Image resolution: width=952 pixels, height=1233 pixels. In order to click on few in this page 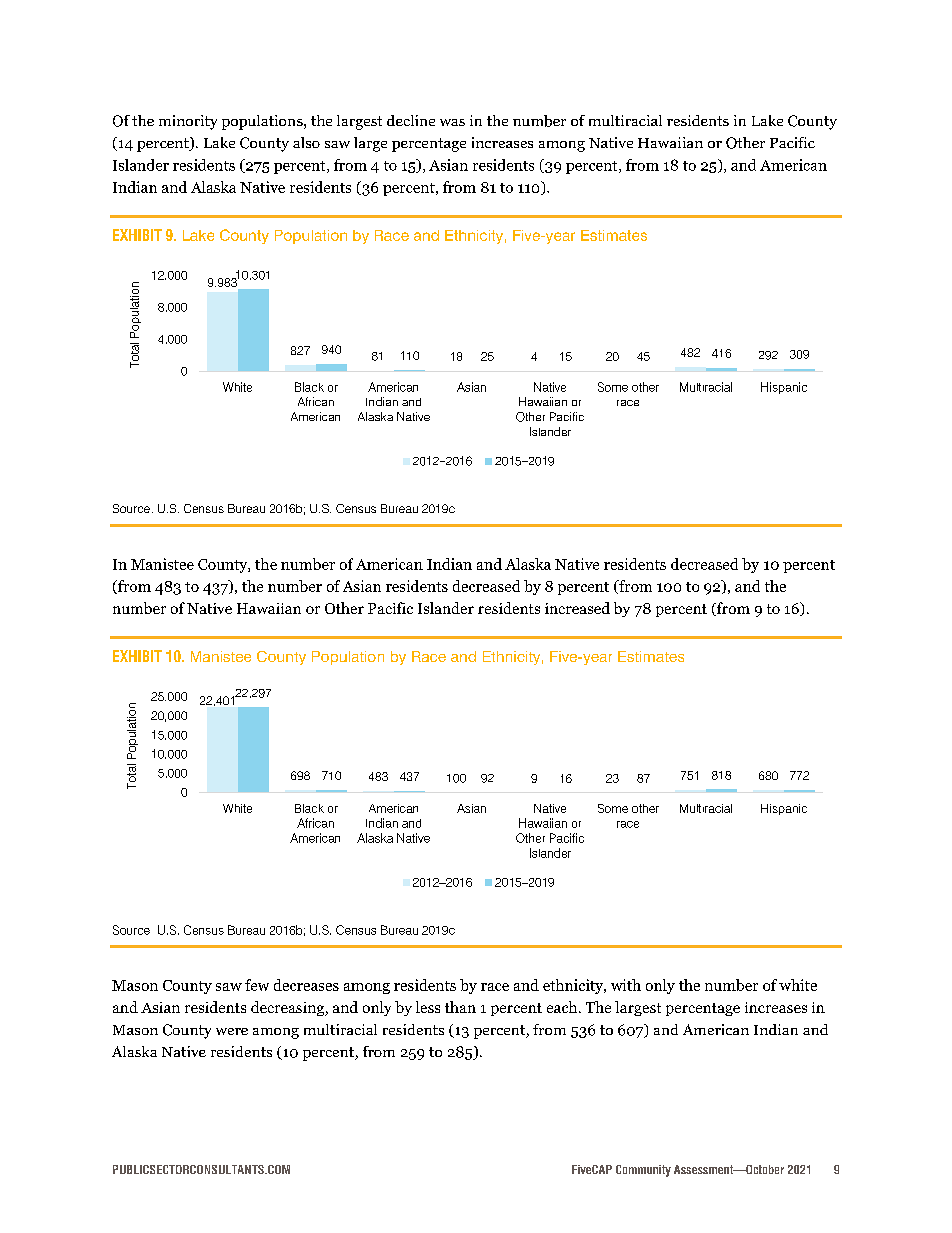, I will do `click(257, 985)`.
